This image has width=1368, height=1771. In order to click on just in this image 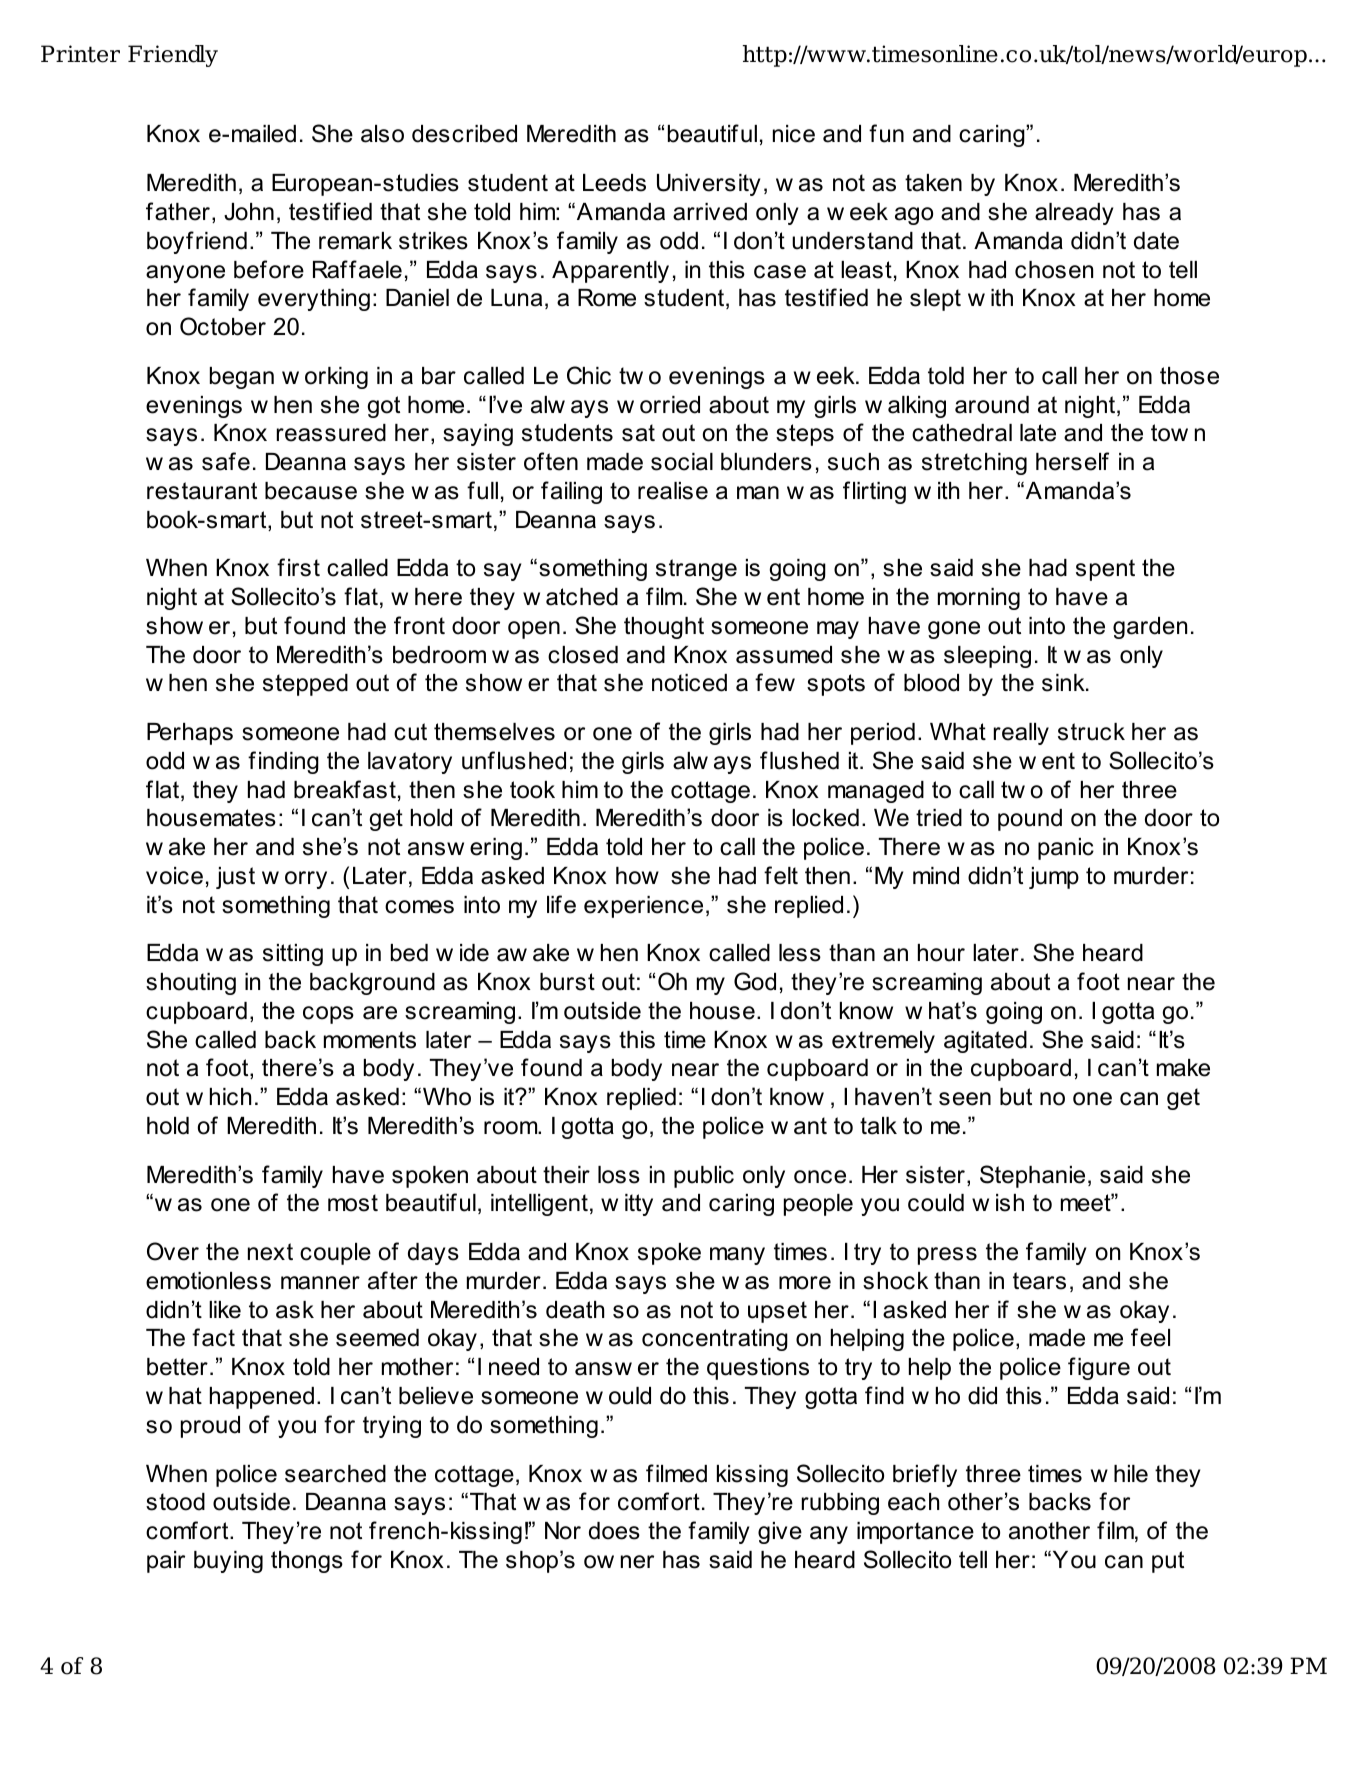, I will do `click(235, 878)`.
